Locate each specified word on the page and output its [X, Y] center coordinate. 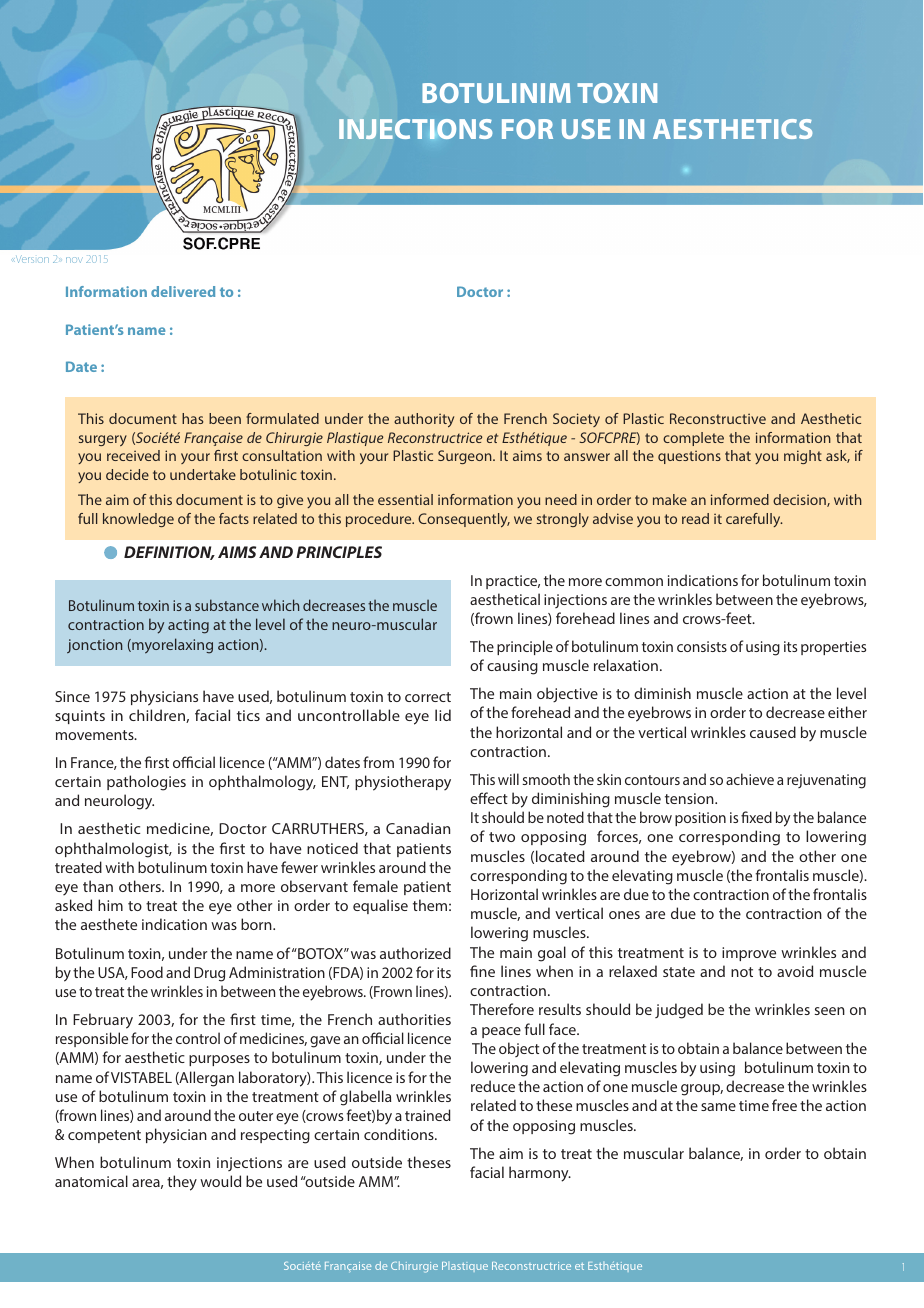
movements [96, 735]
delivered [183, 291]
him [110, 905]
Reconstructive [718, 418]
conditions [400, 1134]
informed [740, 499]
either [847, 712]
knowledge [138, 520]
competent [104, 1136]
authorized [415, 953]
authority [424, 420]
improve [749, 954]
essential [405, 499]
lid [443, 715]
